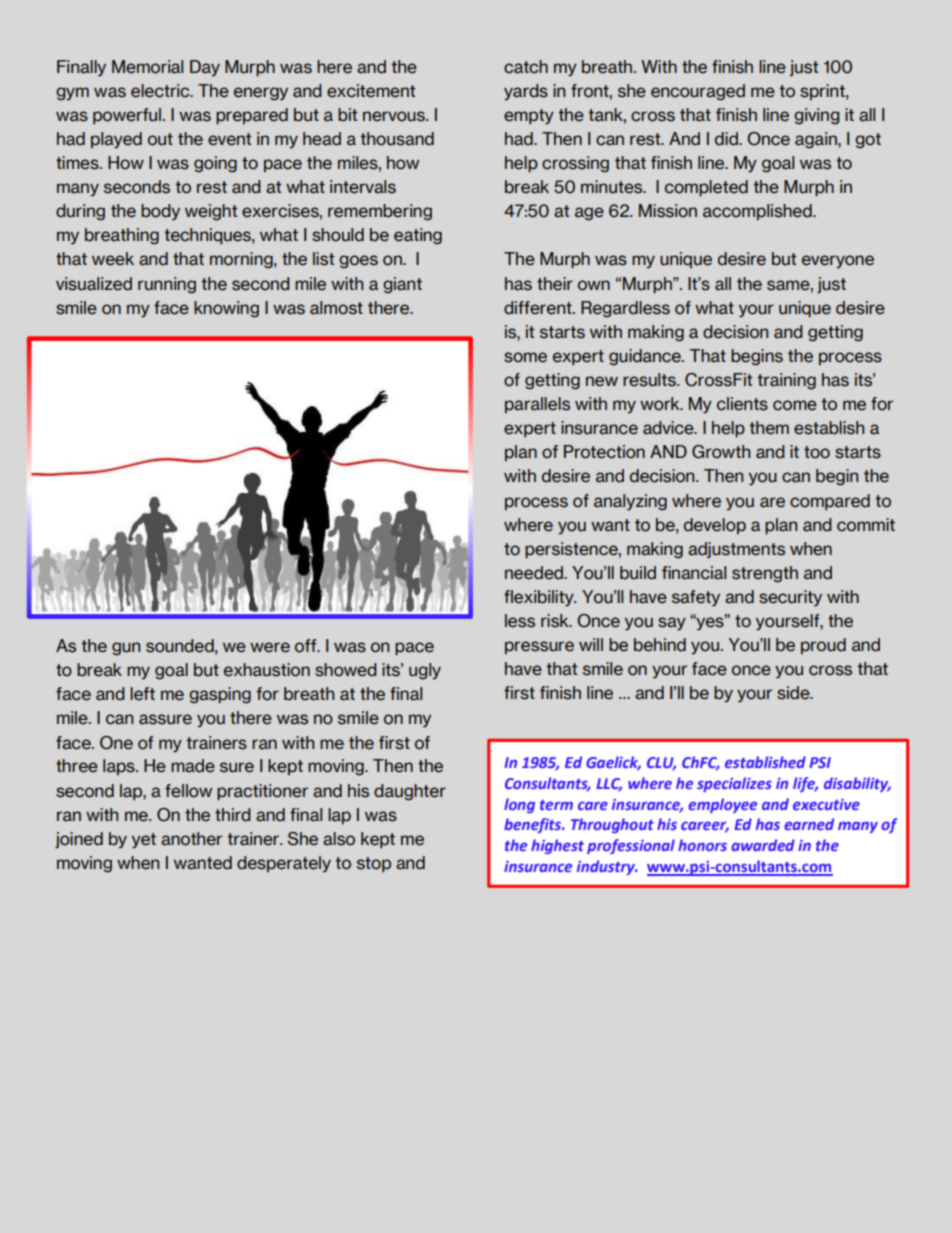 The width and height of the screenshot is (952, 1233). What do you see at coordinates (817, 452) in the screenshot?
I see `too` at bounding box center [817, 452].
